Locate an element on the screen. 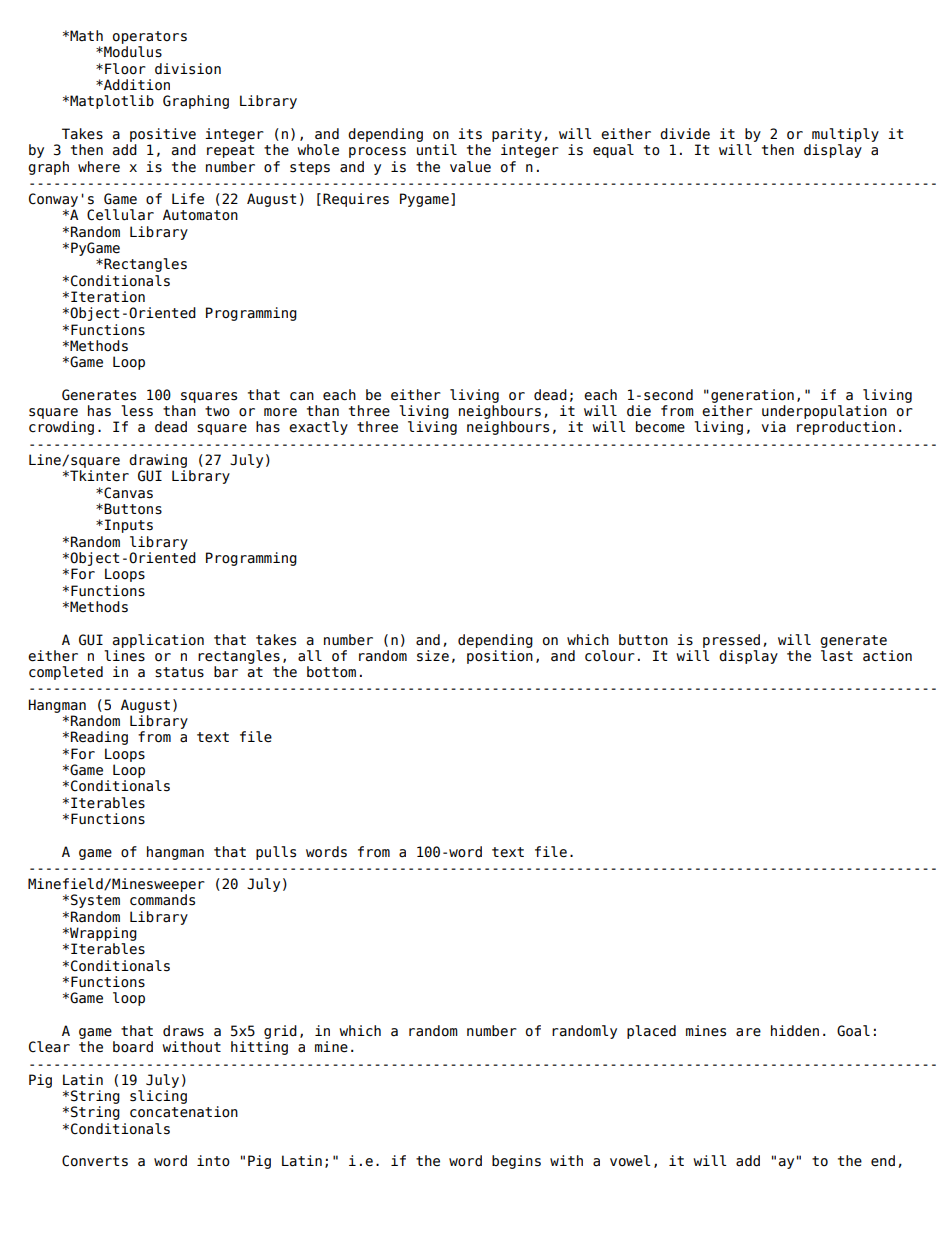  concatenation is located at coordinates (184, 1112).
